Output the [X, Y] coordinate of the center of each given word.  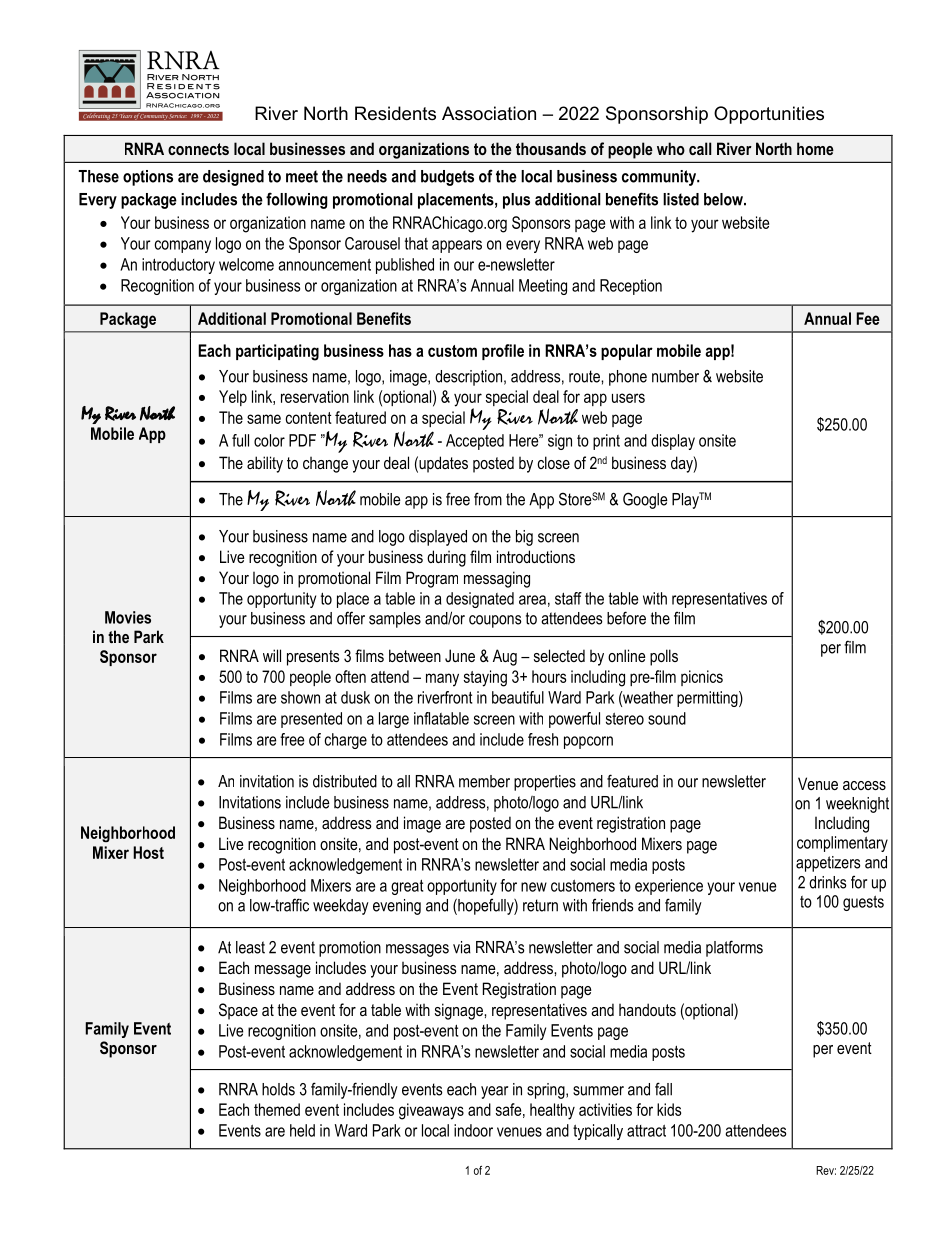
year [494, 1092]
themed [277, 1109]
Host [148, 852]
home [815, 148]
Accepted [475, 442]
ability [265, 464]
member [484, 781]
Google [645, 500]
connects [198, 149]
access [864, 785]
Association [489, 113]
